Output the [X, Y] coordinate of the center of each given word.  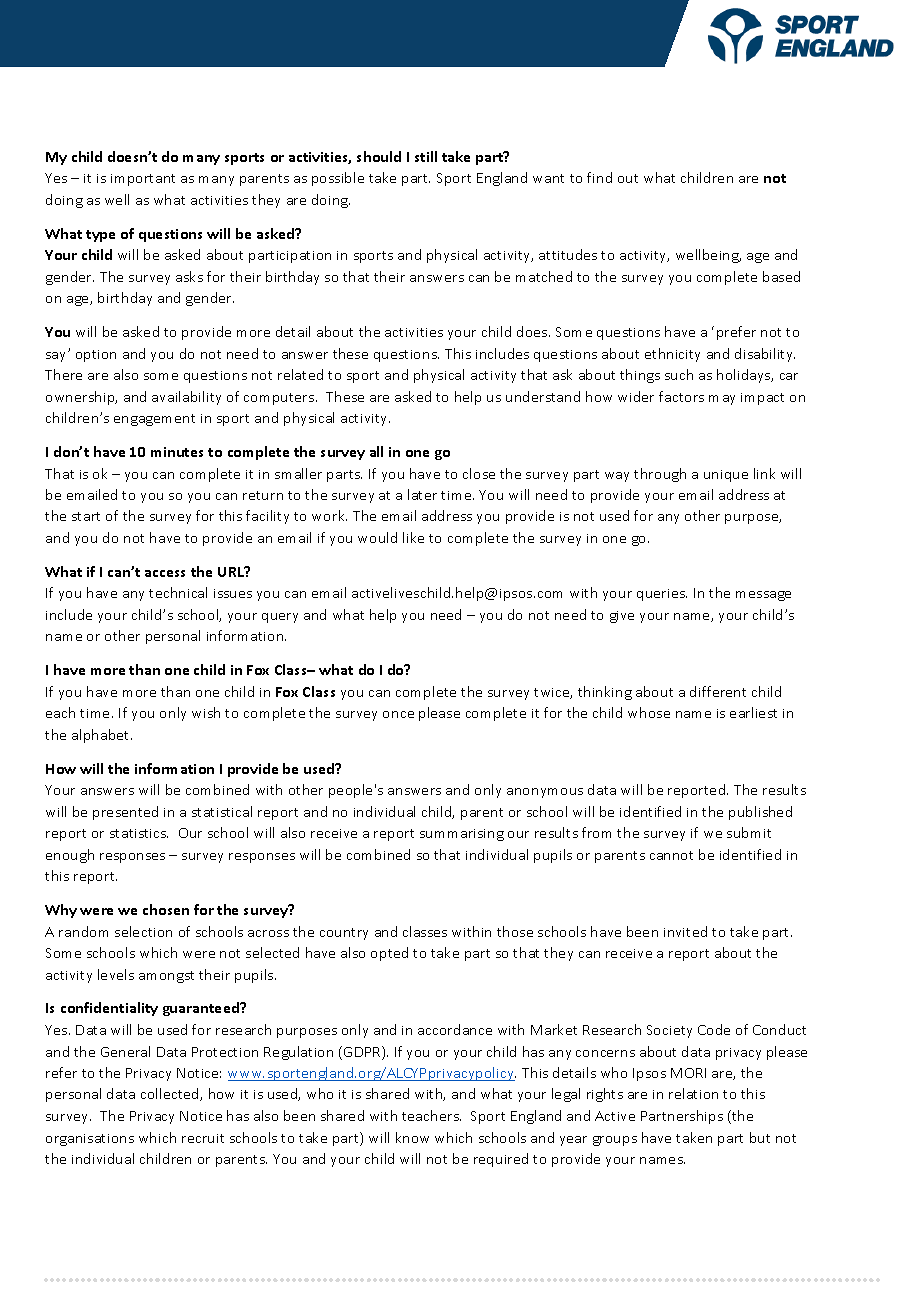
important [143, 180]
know [412, 1137]
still [426, 156]
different [718, 691]
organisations [90, 1140]
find [599, 177]
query [280, 618]
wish [206, 712]
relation [693, 1093]
